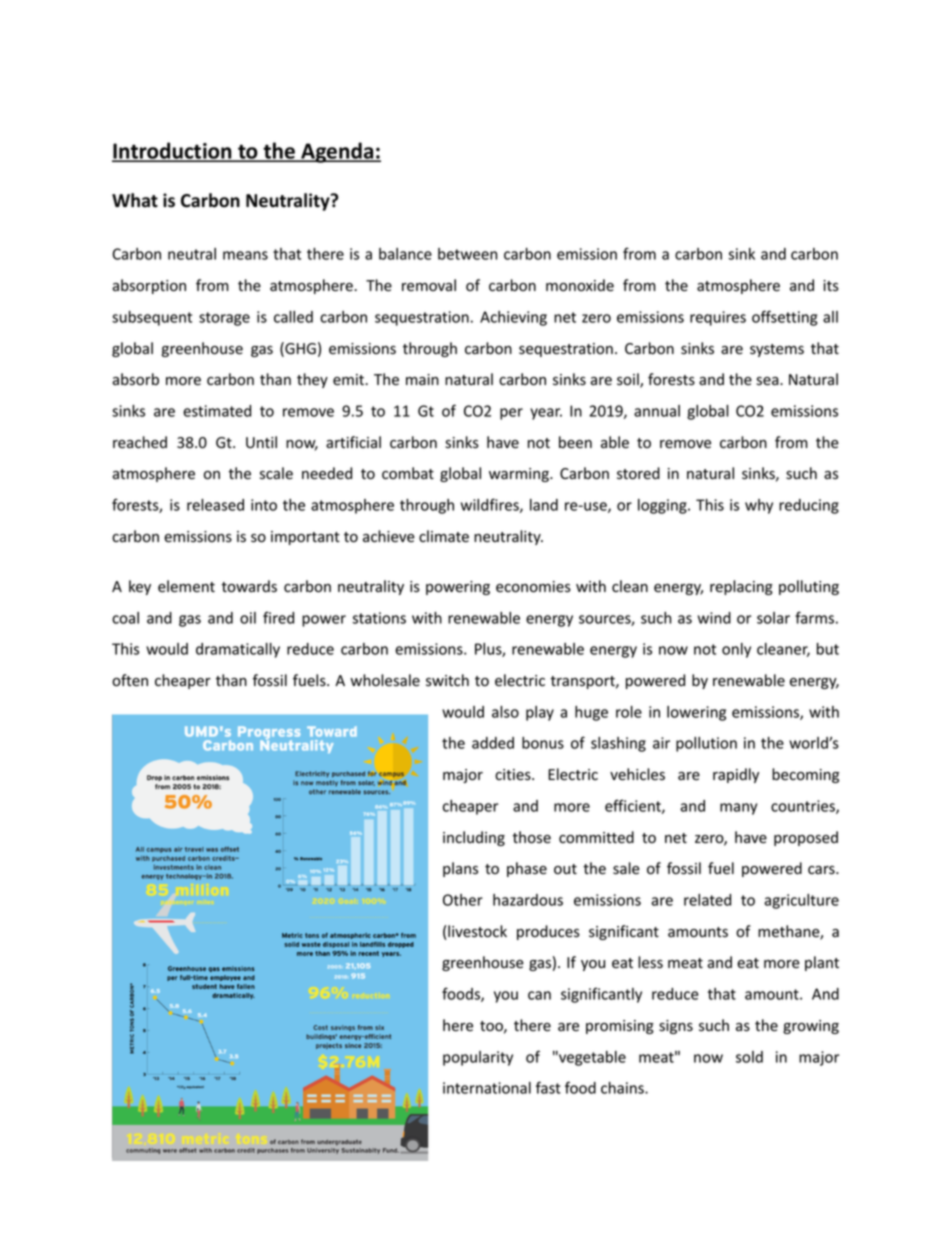  What do you see at coordinates (749, 1057) in the screenshot?
I see `sold` at bounding box center [749, 1057].
